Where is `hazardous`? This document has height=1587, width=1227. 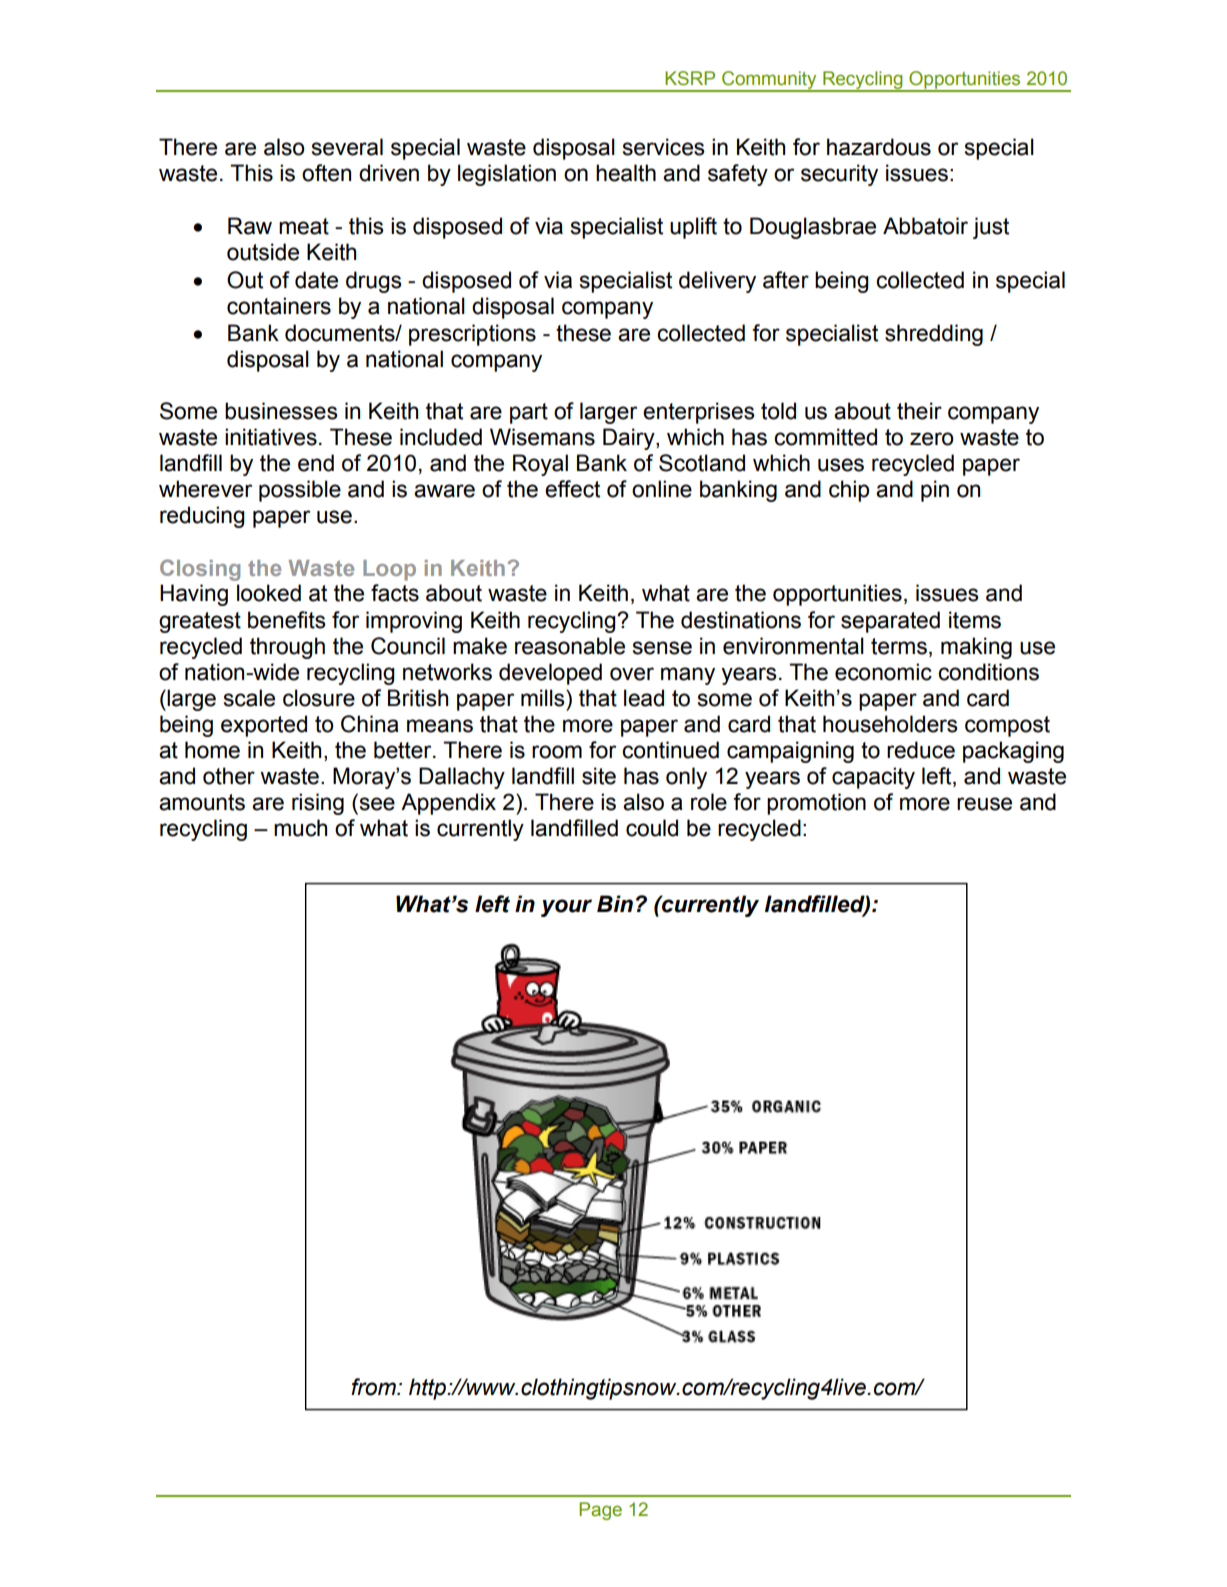
hazardous is located at coordinates (879, 147).
